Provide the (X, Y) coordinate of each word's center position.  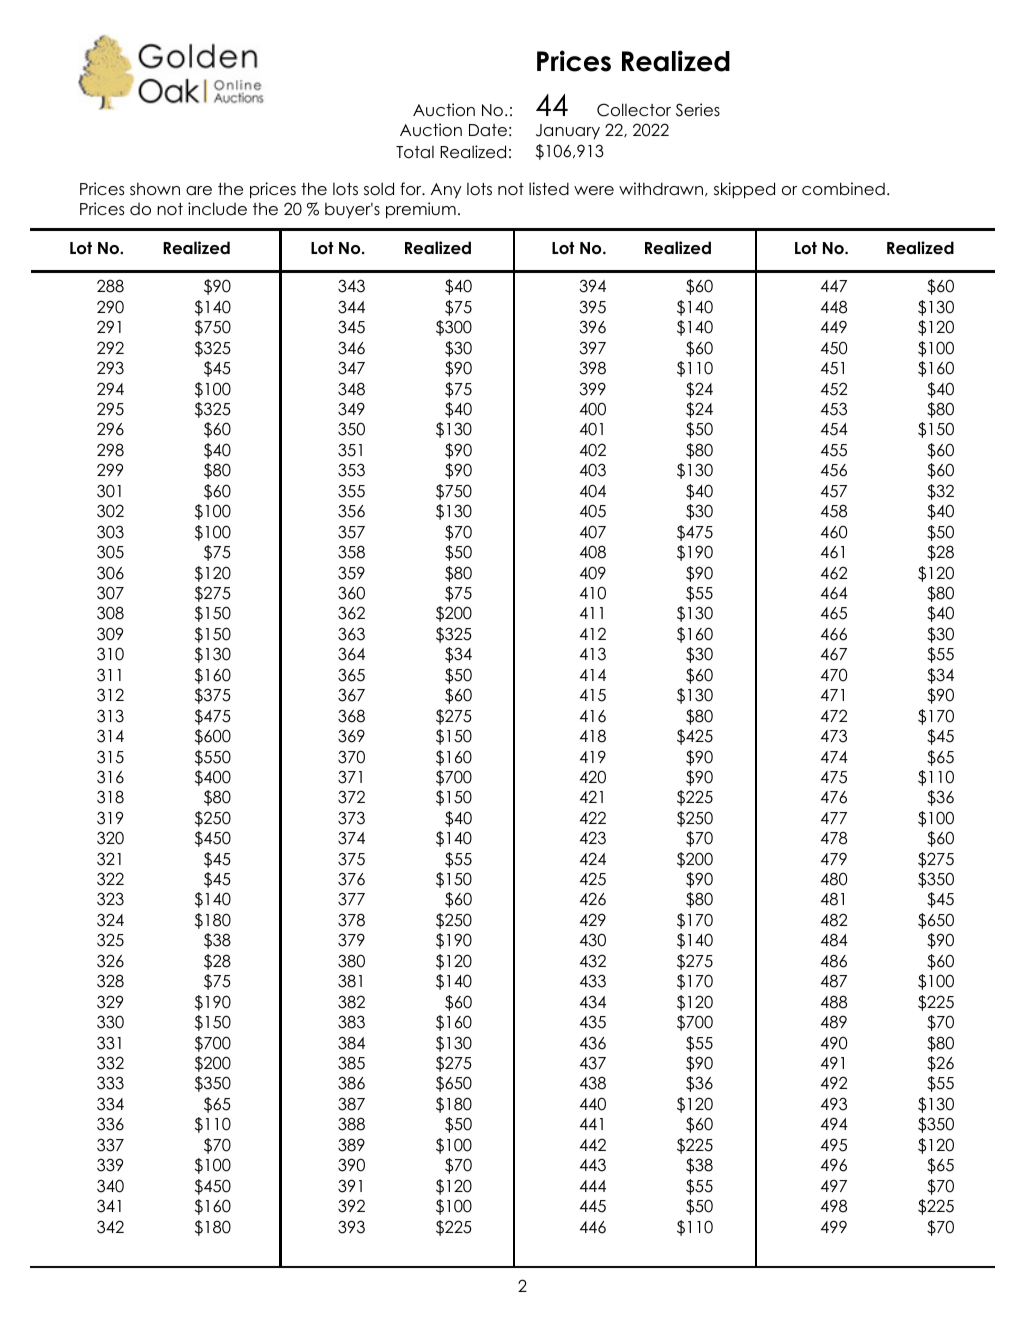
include (217, 209)
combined (843, 189)
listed (549, 189)
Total (415, 152)
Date (488, 130)
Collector (634, 110)
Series (698, 110)
